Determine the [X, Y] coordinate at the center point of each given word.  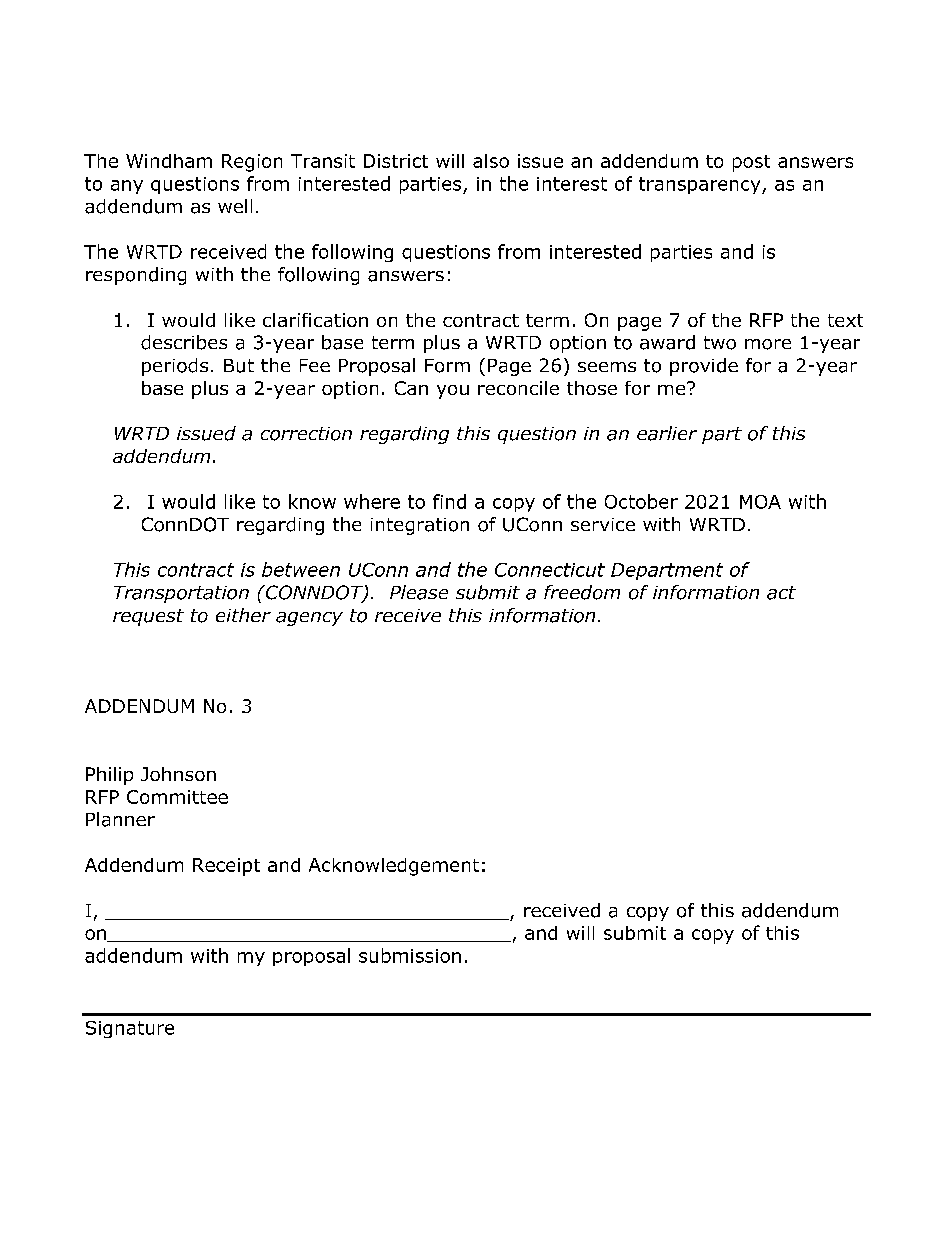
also [491, 161]
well [235, 206]
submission [410, 955]
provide [704, 367]
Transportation [181, 594]
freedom [582, 592]
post [751, 163]
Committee [177, 797]
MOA [760, 502]
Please [419, 592]
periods [175, 367]
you [453, 392]
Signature [130, 1029]
